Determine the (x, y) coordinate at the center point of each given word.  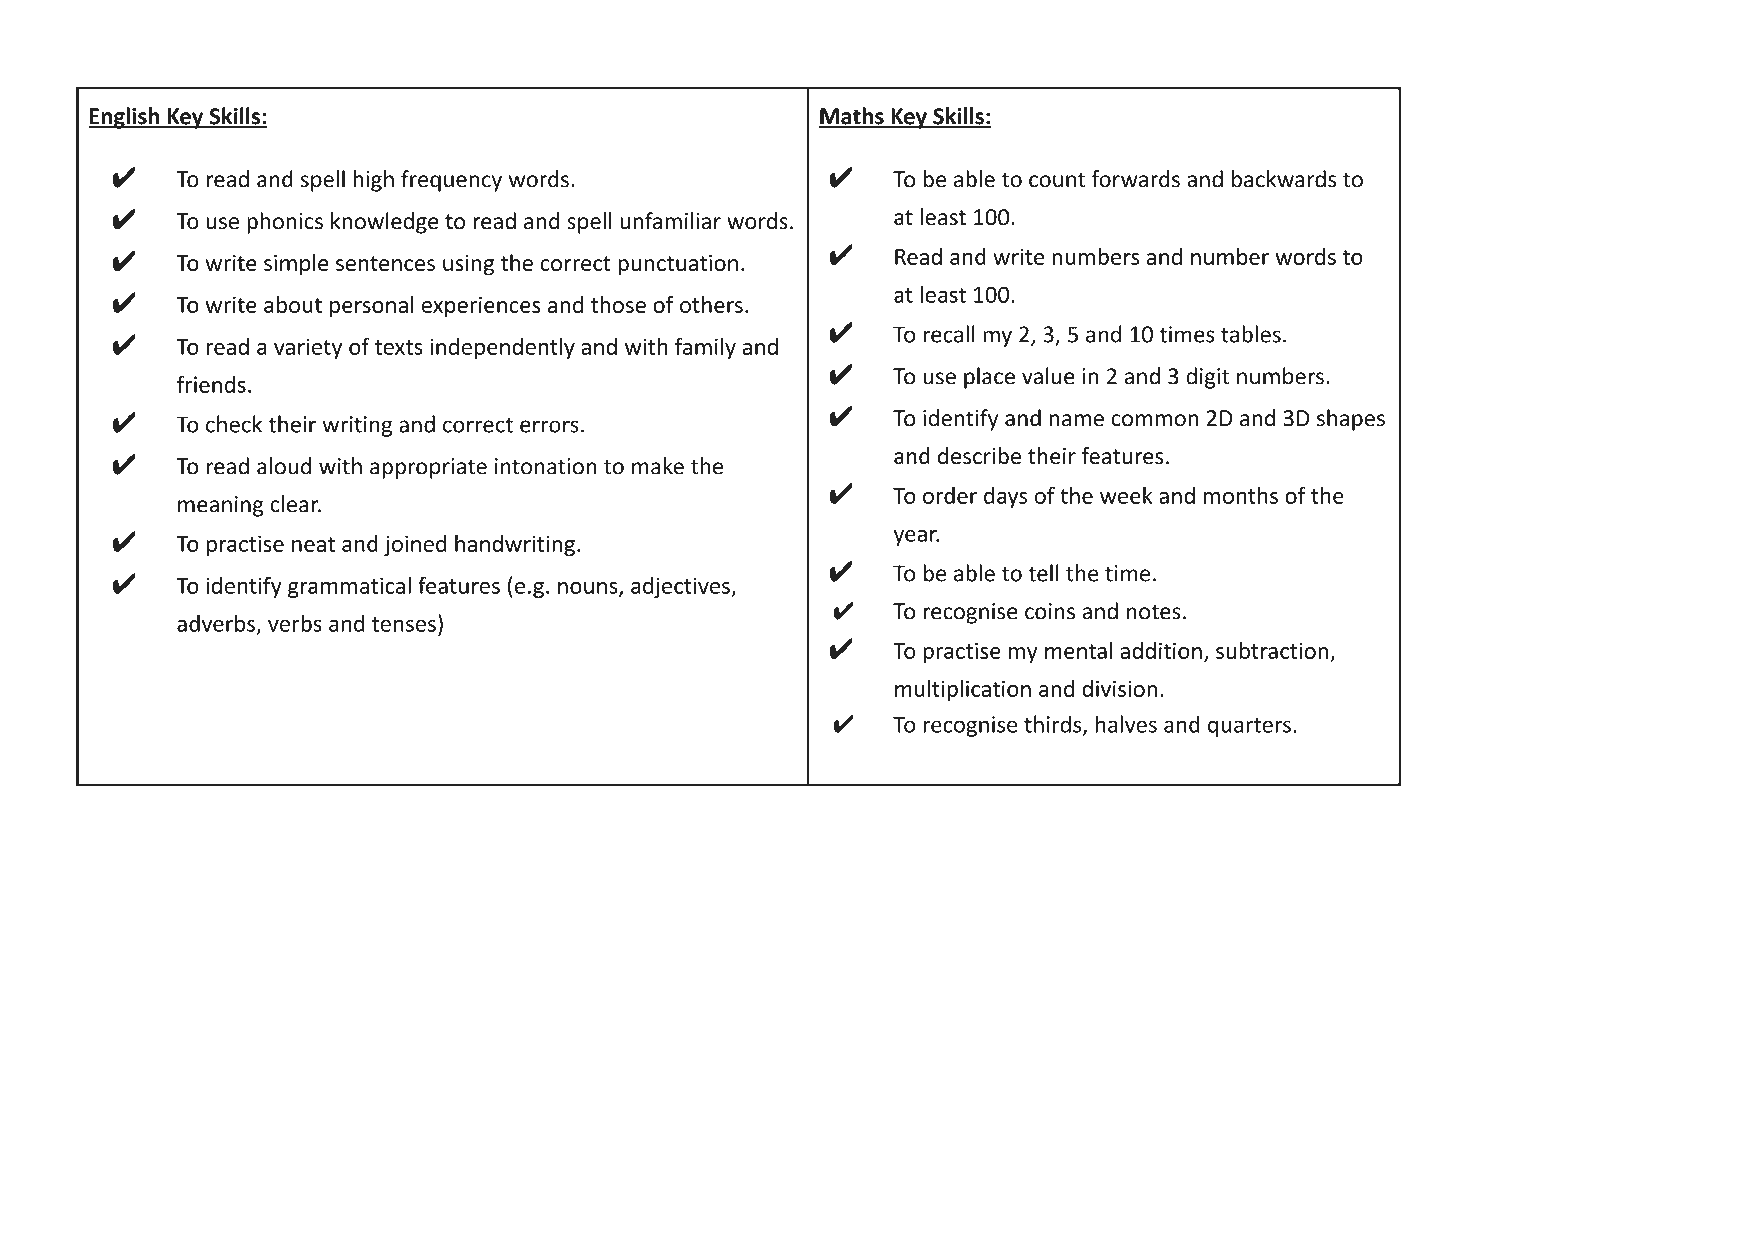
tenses (404, 624)
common (1154, 420)
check (234, 424)
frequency (451, 181)
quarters (1249, 727)
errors (549, 426)
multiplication (963, 690)
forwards (1136, 179)
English (125, 118)
